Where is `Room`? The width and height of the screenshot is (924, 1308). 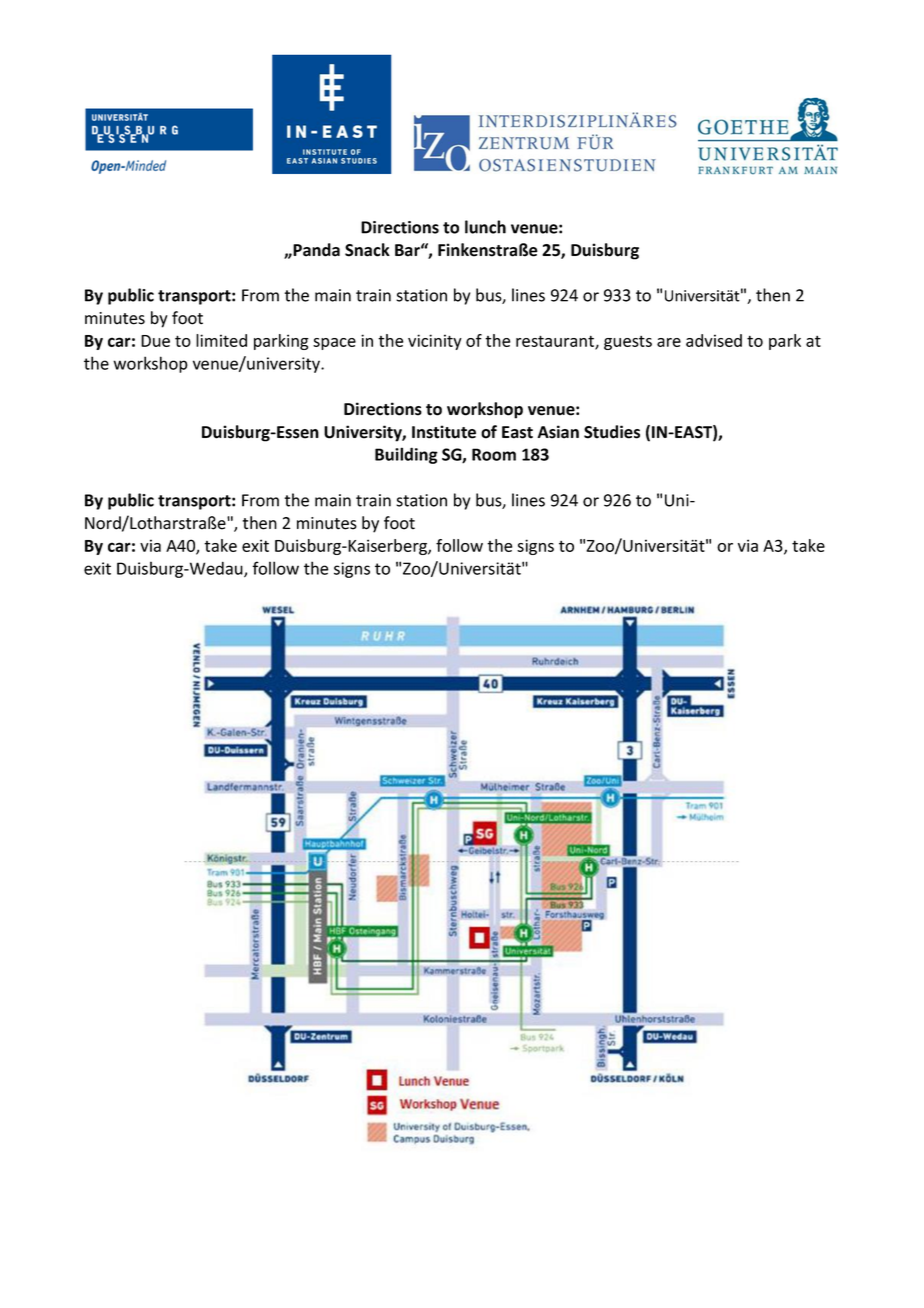 Room is located at coordinates (494, 454).
